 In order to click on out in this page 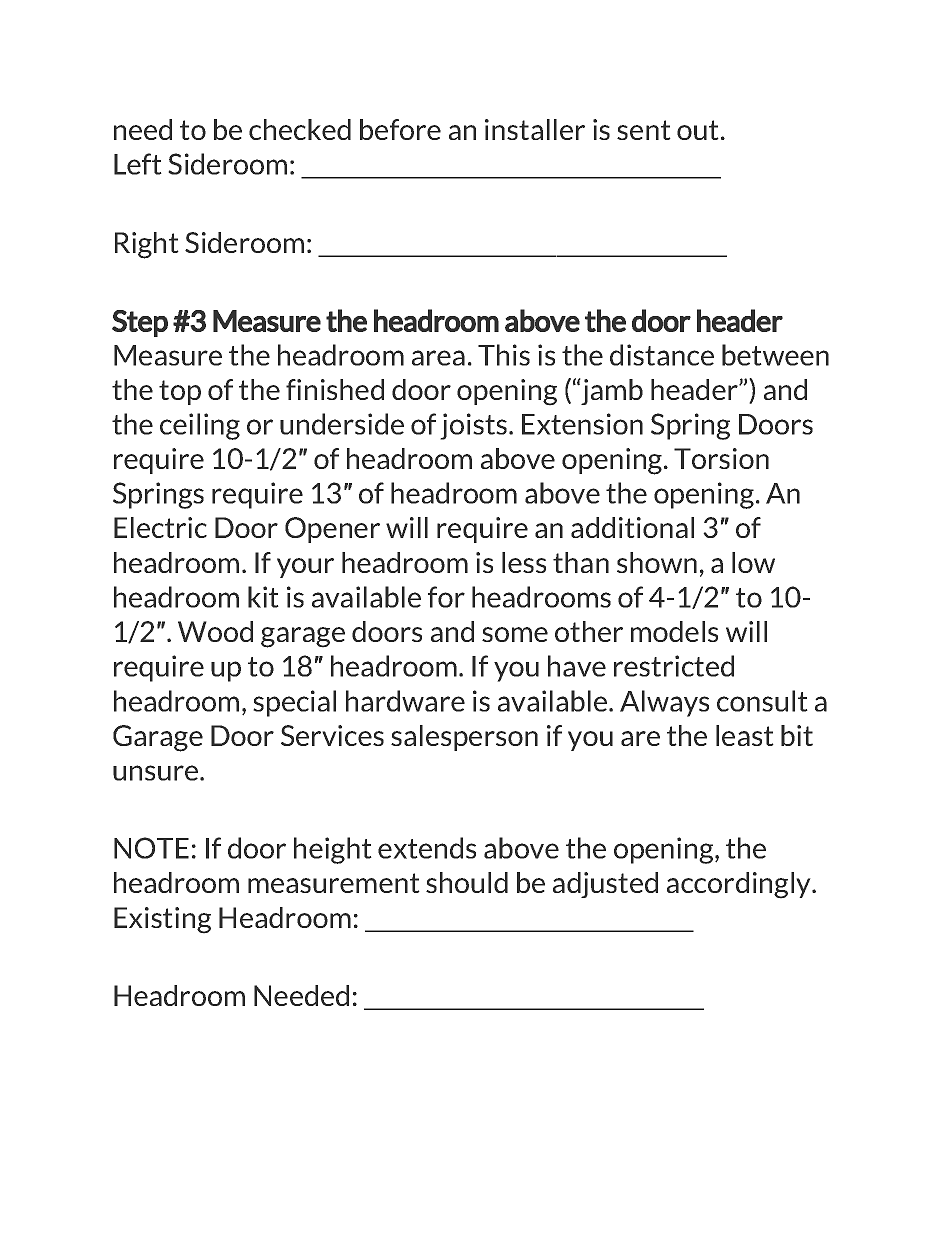, I will do `click(698, 130)`.
